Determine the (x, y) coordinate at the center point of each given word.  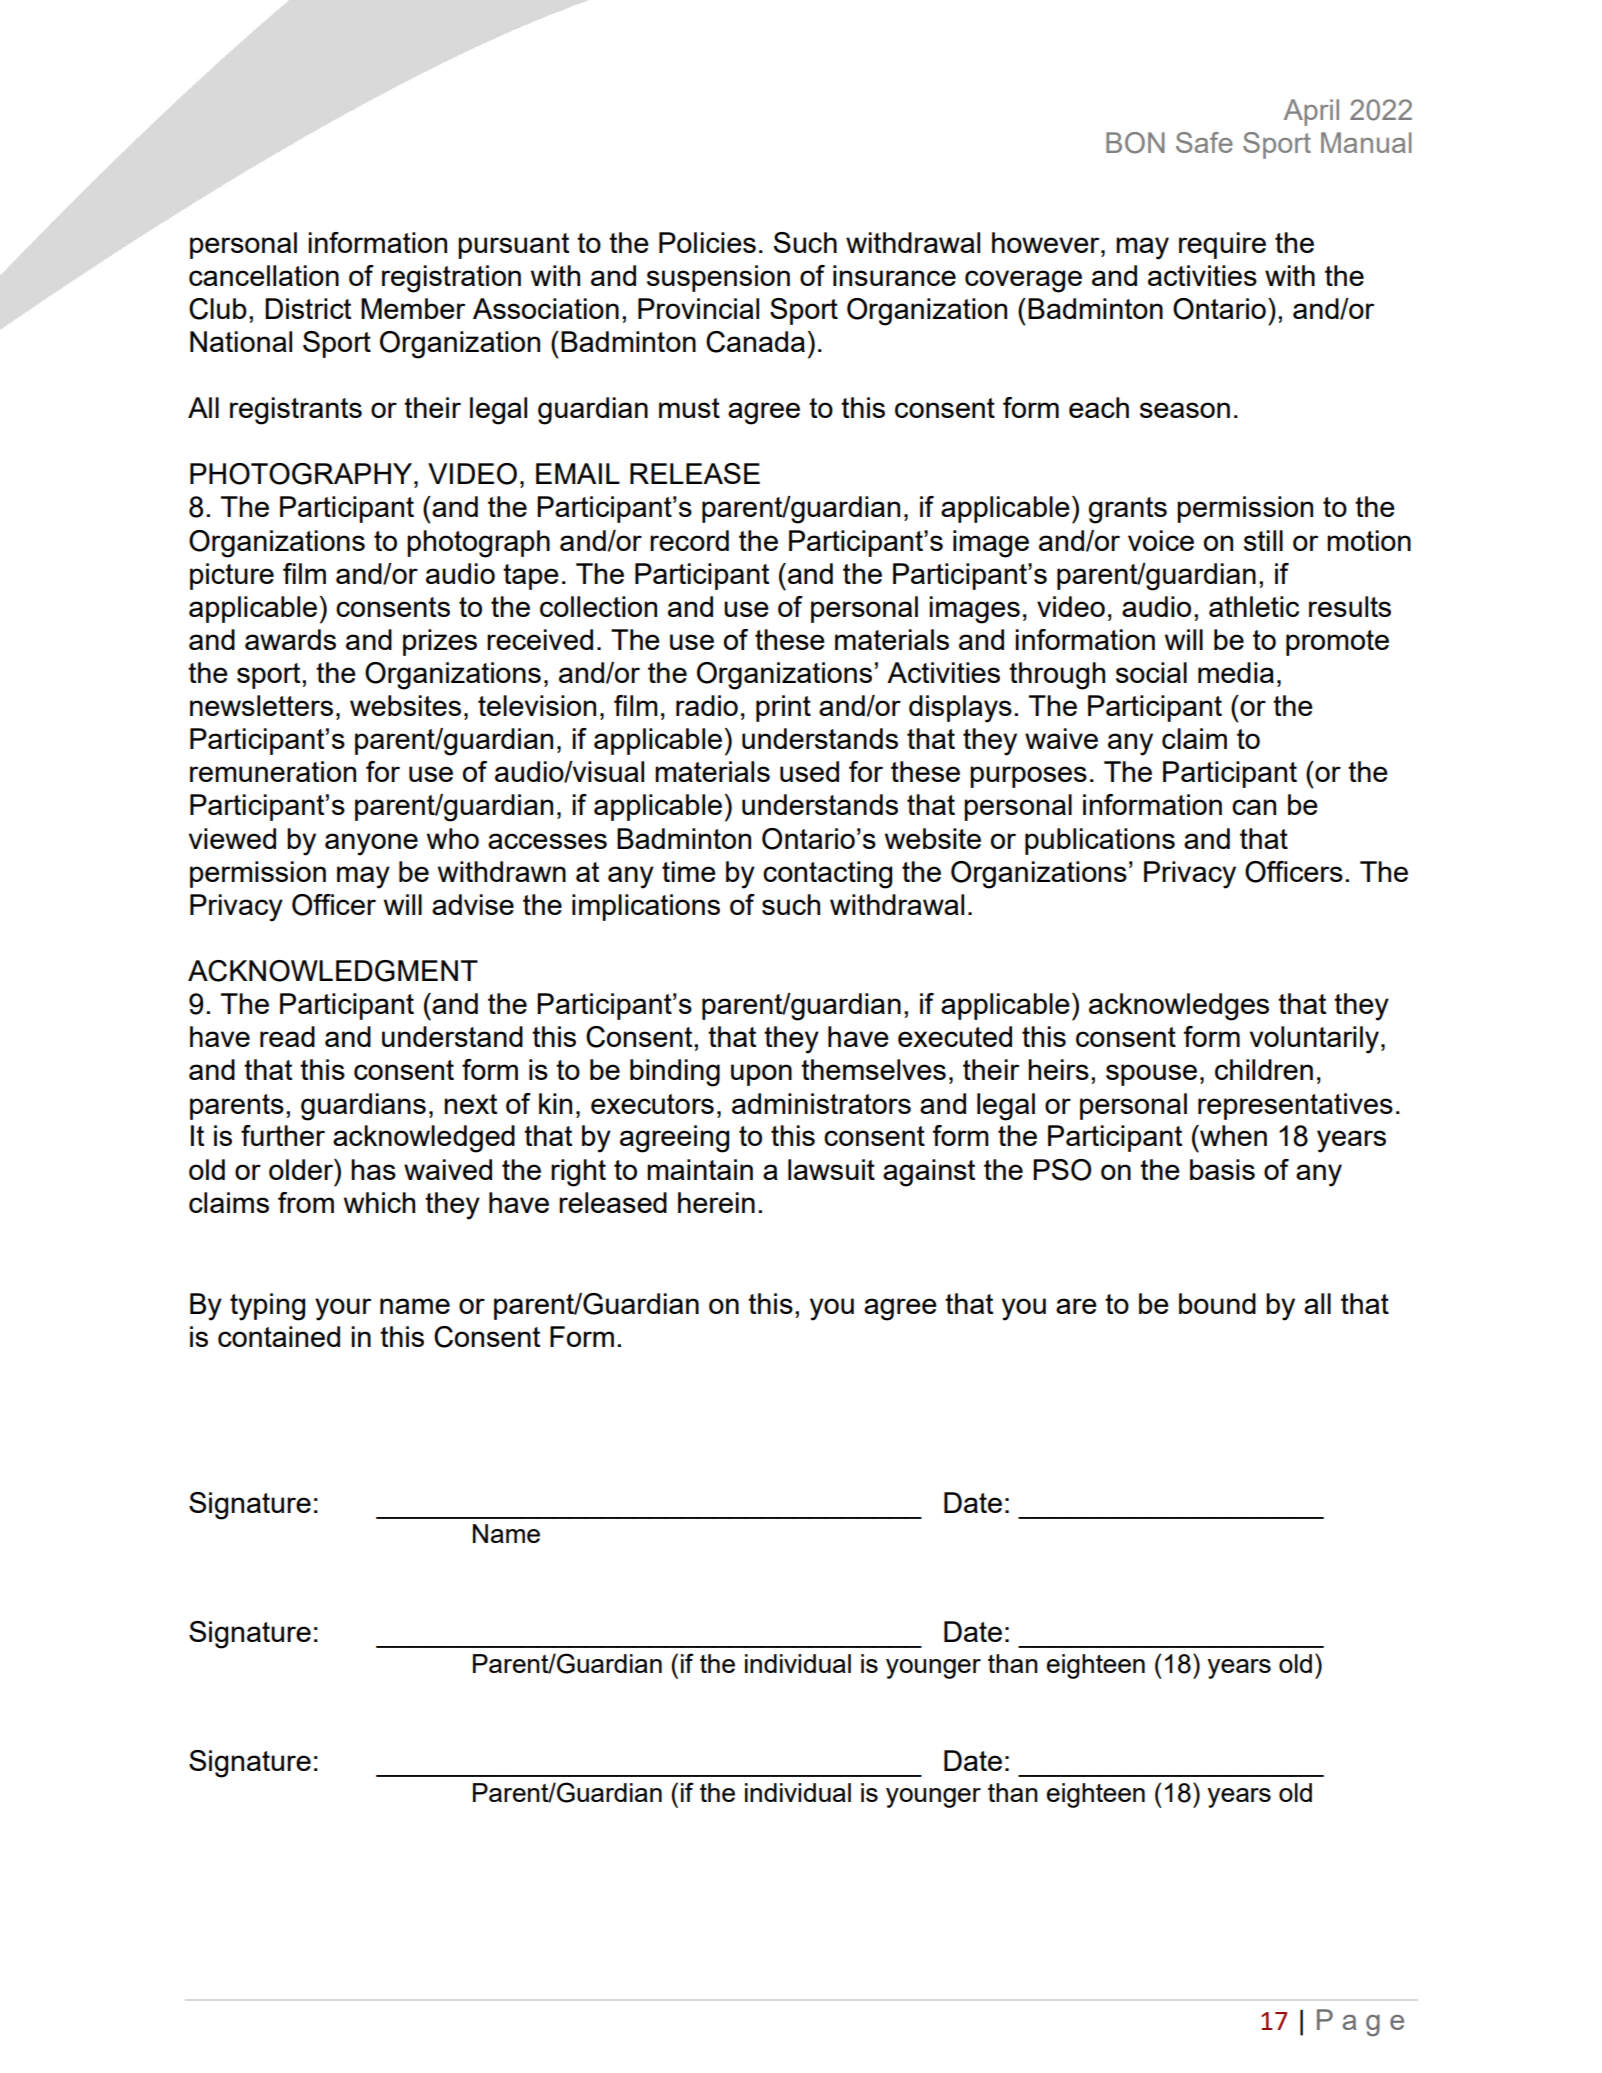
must (689, 408)
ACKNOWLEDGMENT (333, 971)
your (343, 1309)
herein (716, 1202)
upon (761, 1075)
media (1236, 672)
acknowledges (1179, 1007)
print (783, 708)
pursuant (513, 246)
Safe (1204, 142)
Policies (707, 242)
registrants (296, 411)
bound (1217, 1303)
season (1185, 410)
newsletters (261, 705)
